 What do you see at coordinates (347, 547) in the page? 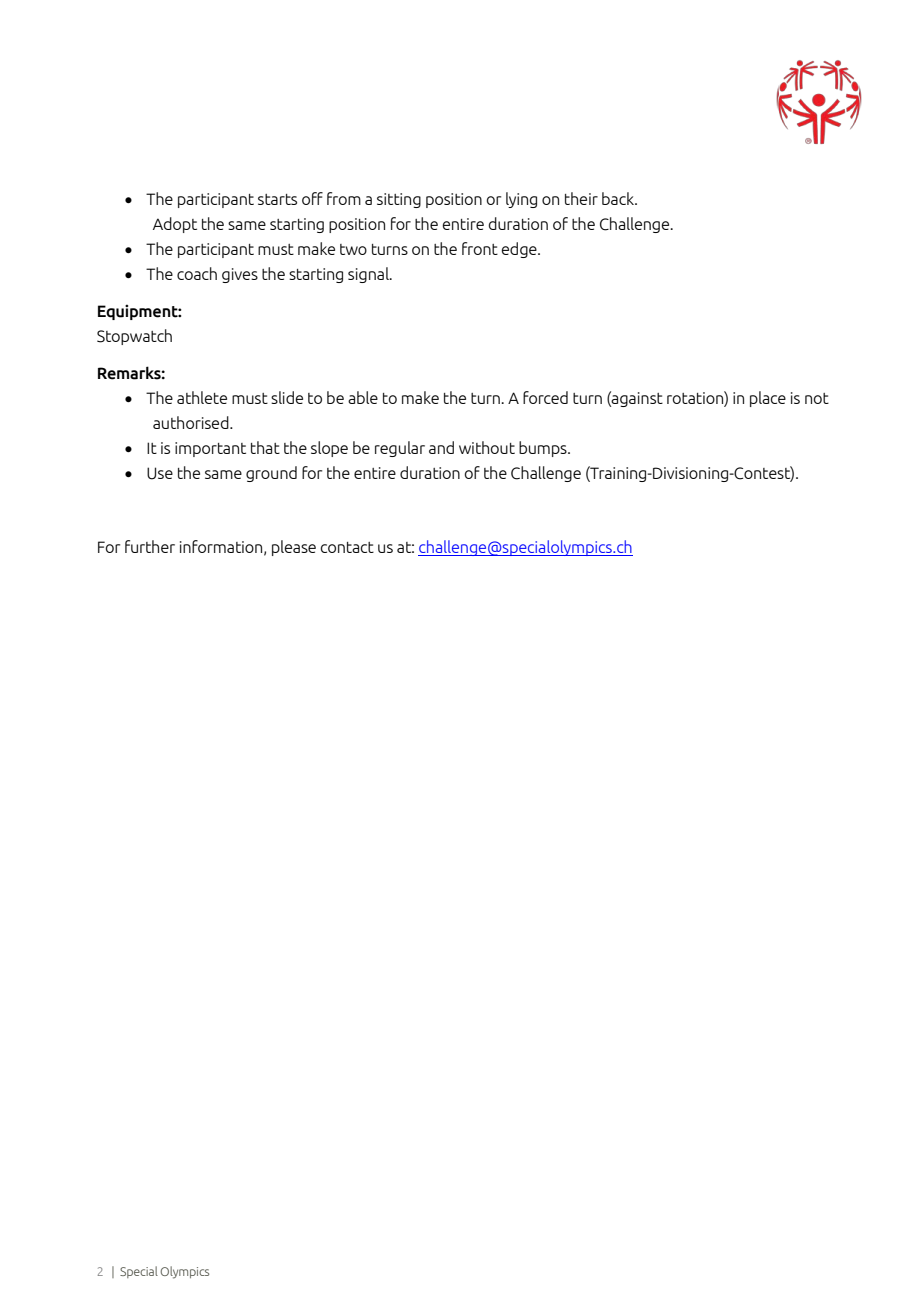
I see `contact` at bounding box center [347, 547].
